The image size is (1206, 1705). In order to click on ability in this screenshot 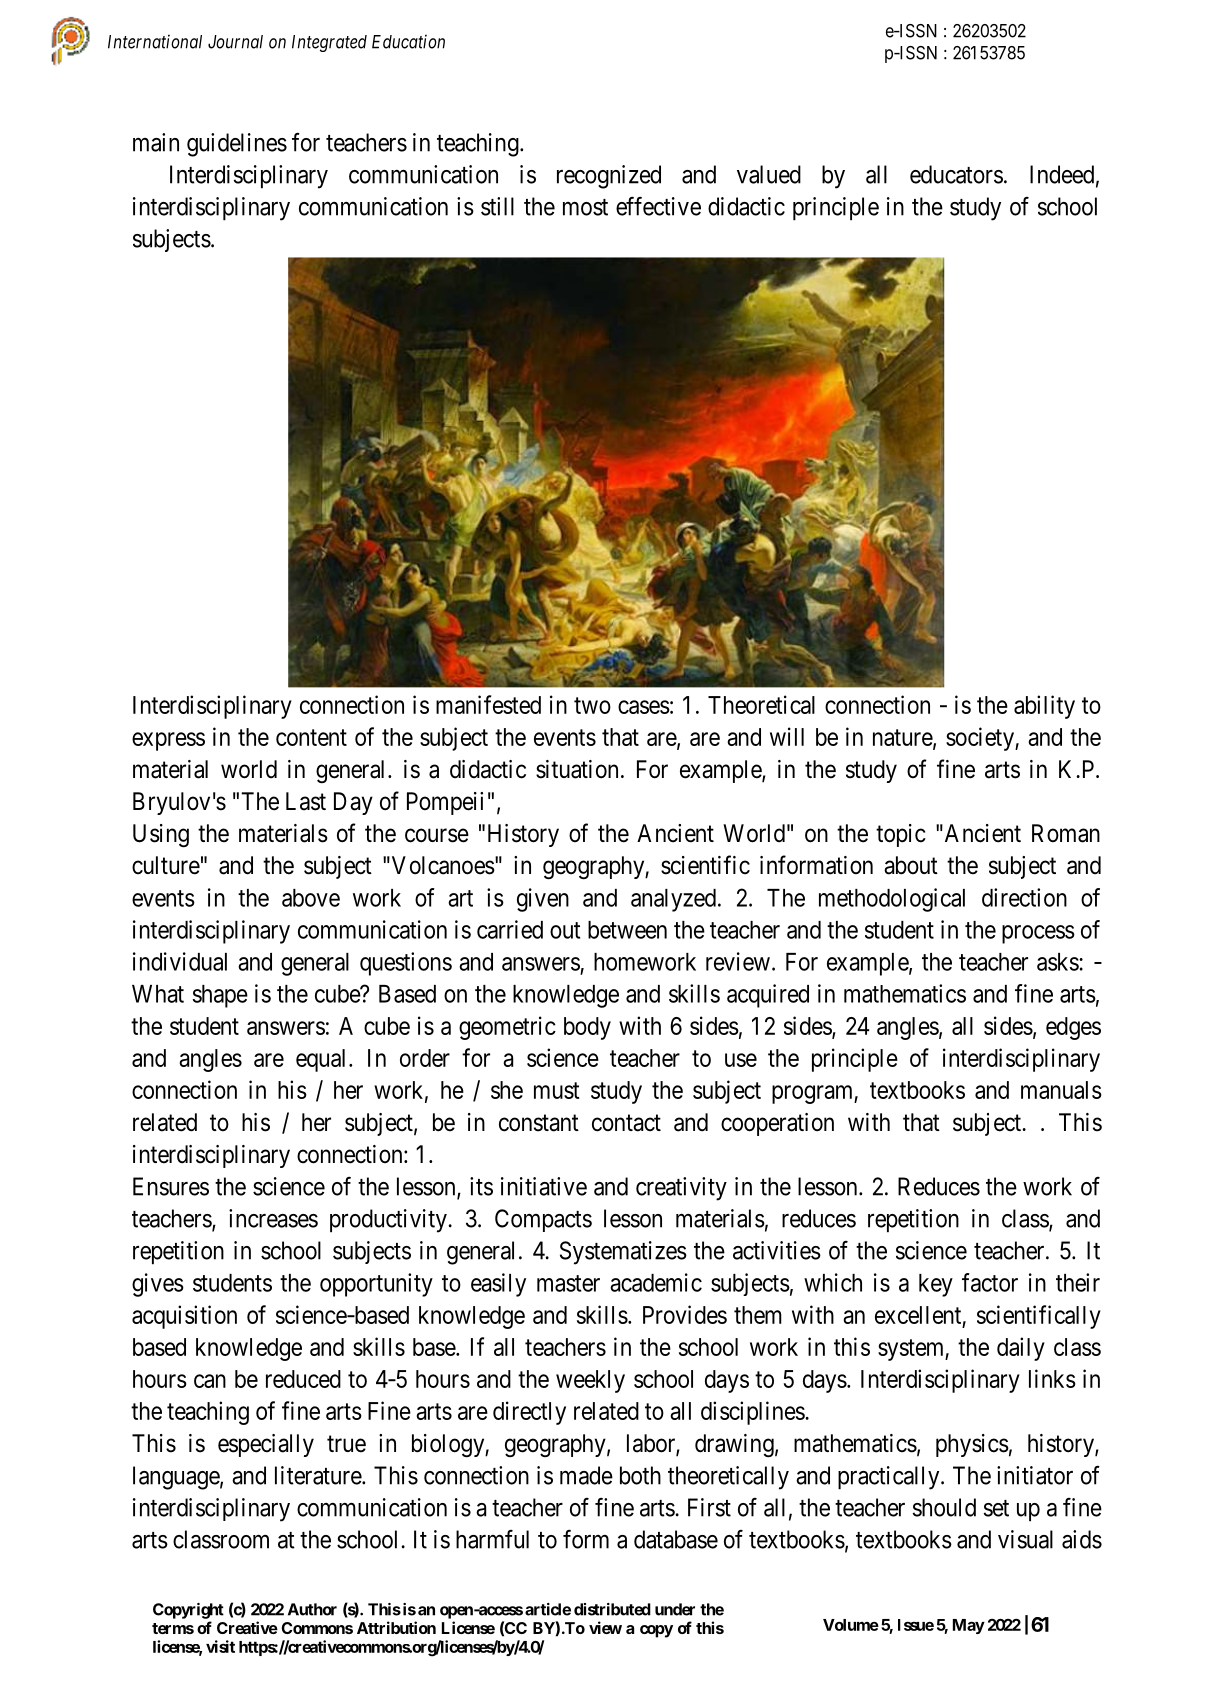, I will do `click(1044, 707)`.
